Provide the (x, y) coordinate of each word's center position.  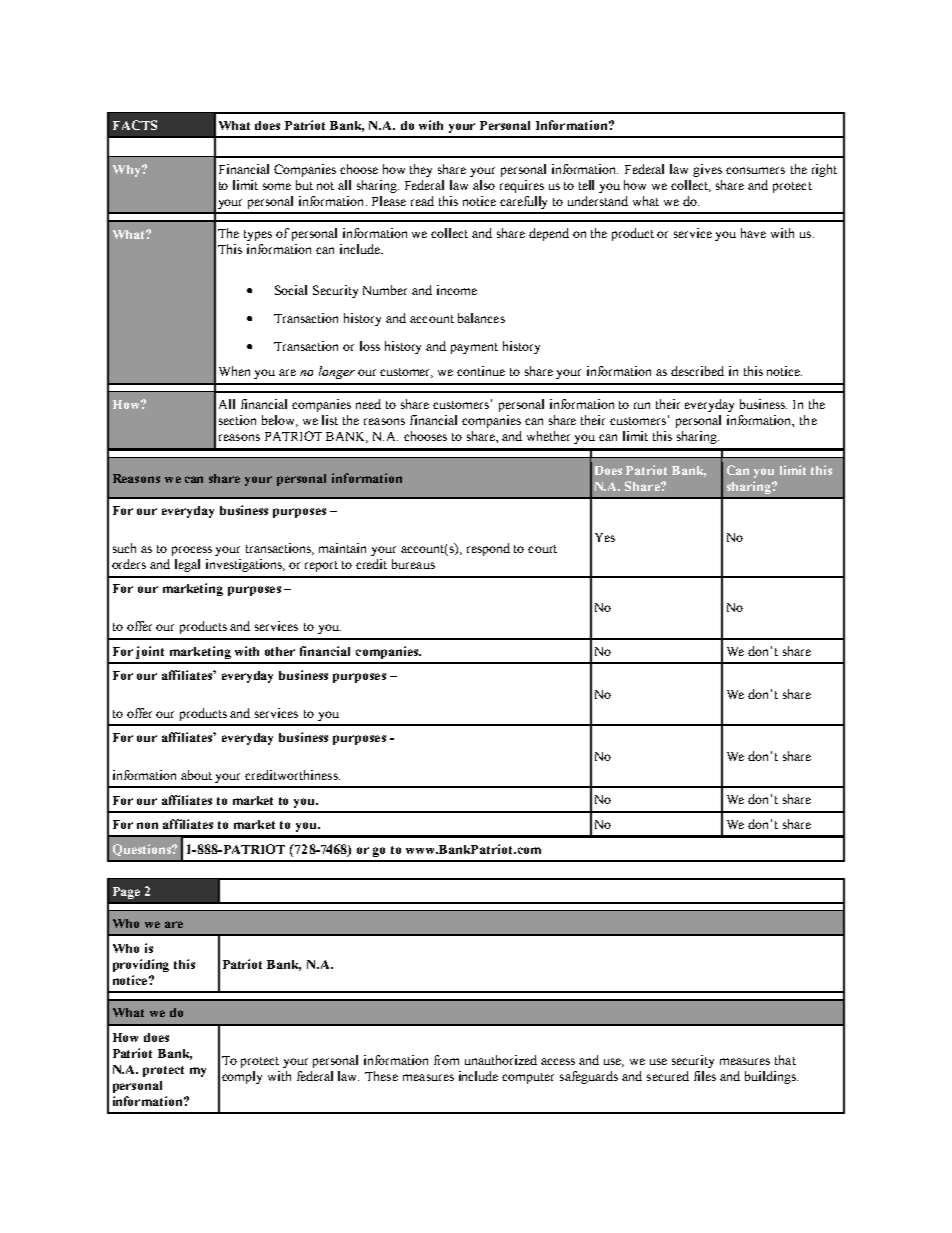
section (237, 420)
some (277, 186)
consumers (755, 170)
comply (242, 1077)
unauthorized (501, 1060)
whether (548, 436)
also (484, 185)
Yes (605, 537)
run (642, 405)
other (280, 651)
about (196, 775)
